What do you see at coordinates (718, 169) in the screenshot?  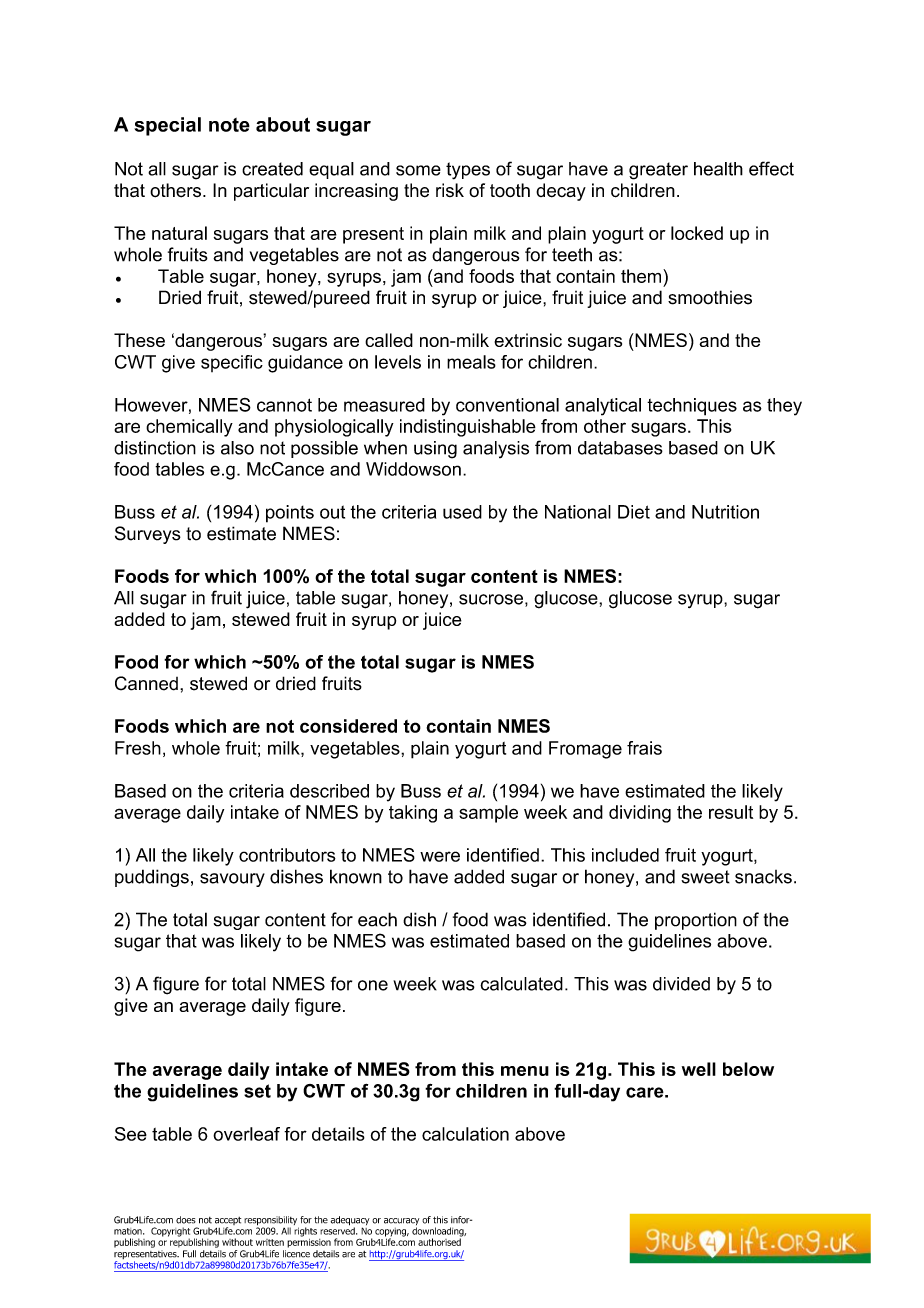 I see `health` at bounding box center [718, 169].
